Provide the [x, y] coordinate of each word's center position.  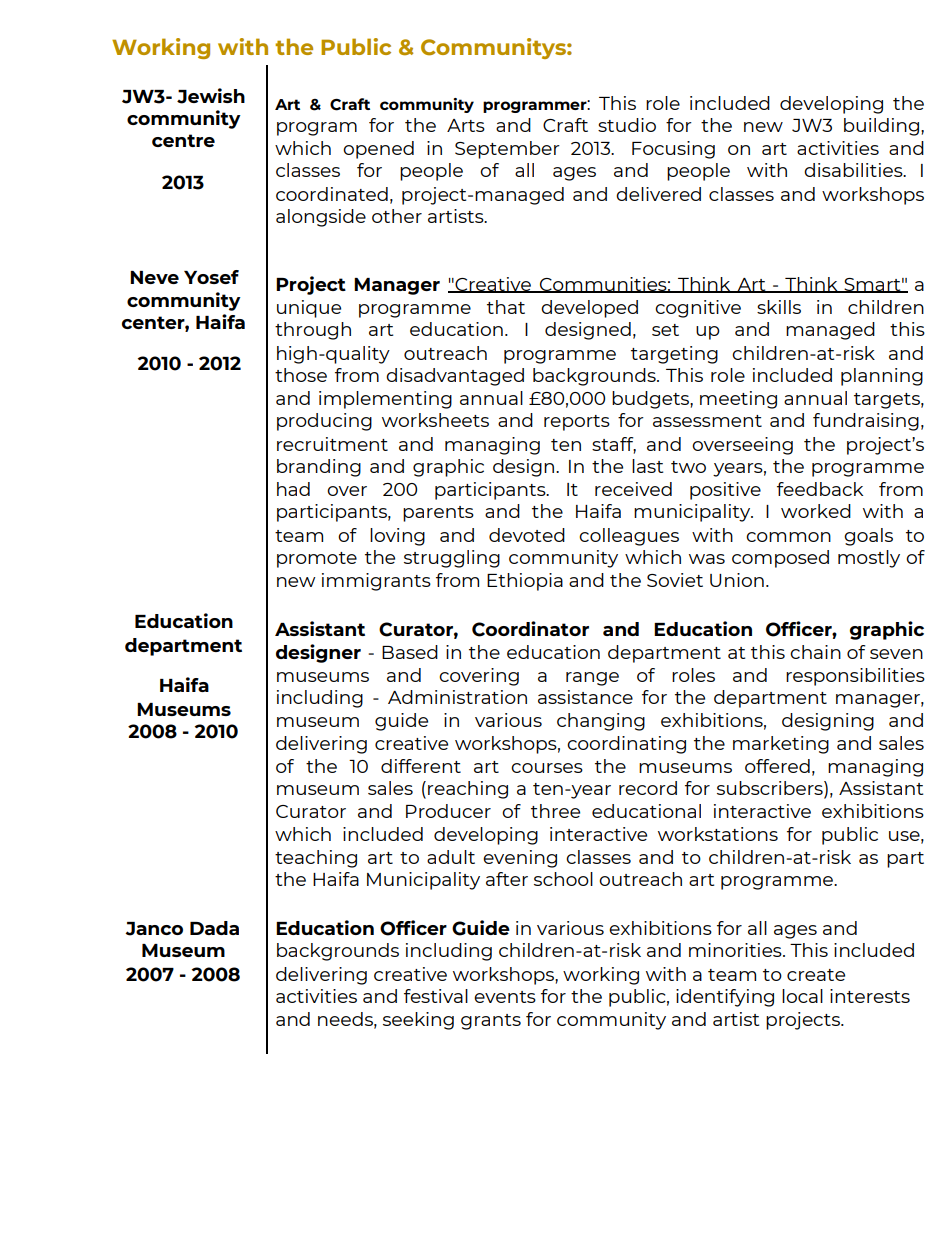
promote [317, 560]
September [507, 150]
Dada [214, 928]
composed [780, 559]
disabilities [854, 170]
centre [183, 140]
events [505, 997]
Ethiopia [525, 582]
